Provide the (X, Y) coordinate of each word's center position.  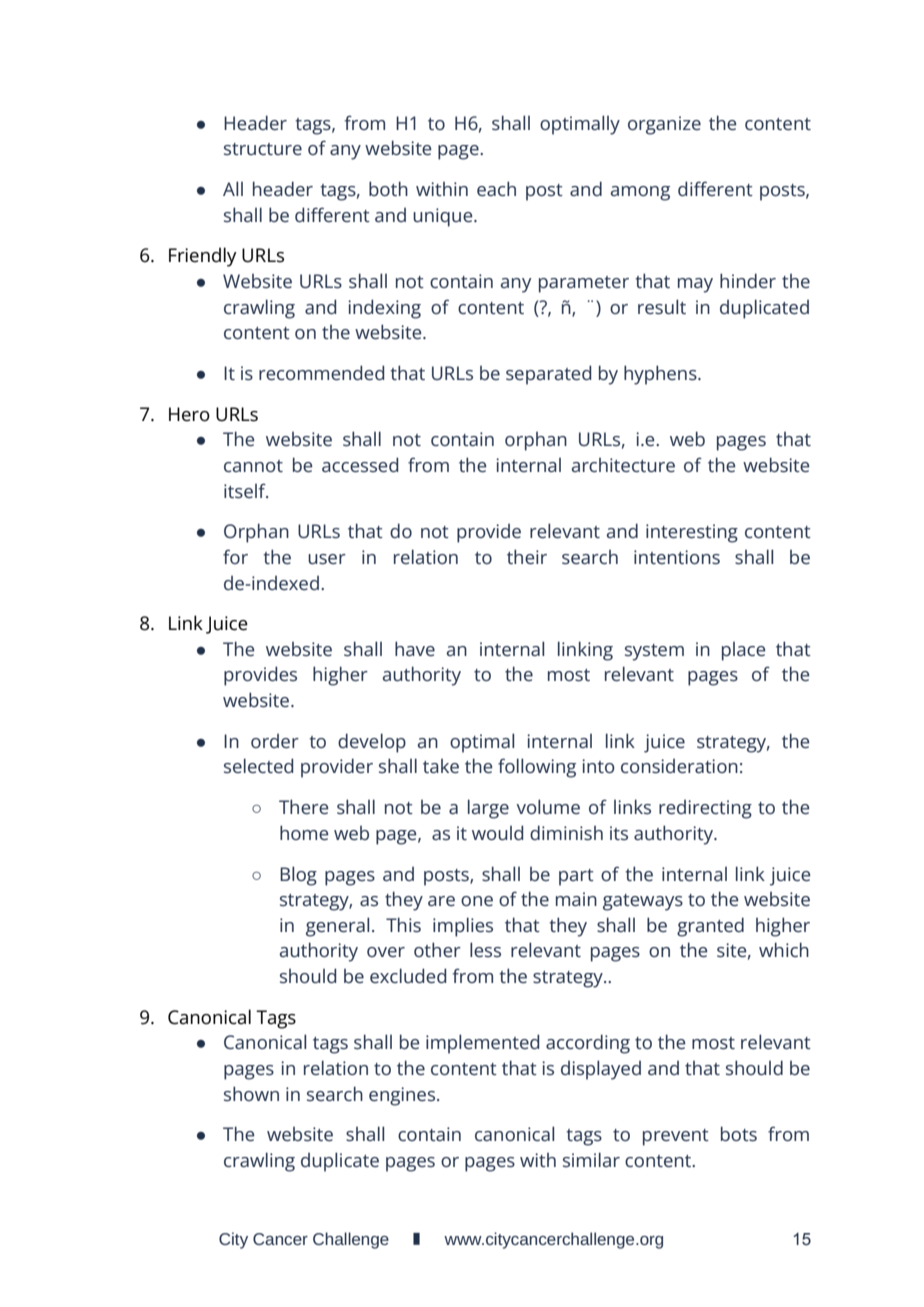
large (488, 809)
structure (263, 149)
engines (403, 1096)
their (527, 556)
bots (739, 1133)
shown (251, 1093)
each (496, 188)
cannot (253, 466)
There (304, 806)
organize (664, 125)
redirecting (705, 809)
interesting (692, 533)
